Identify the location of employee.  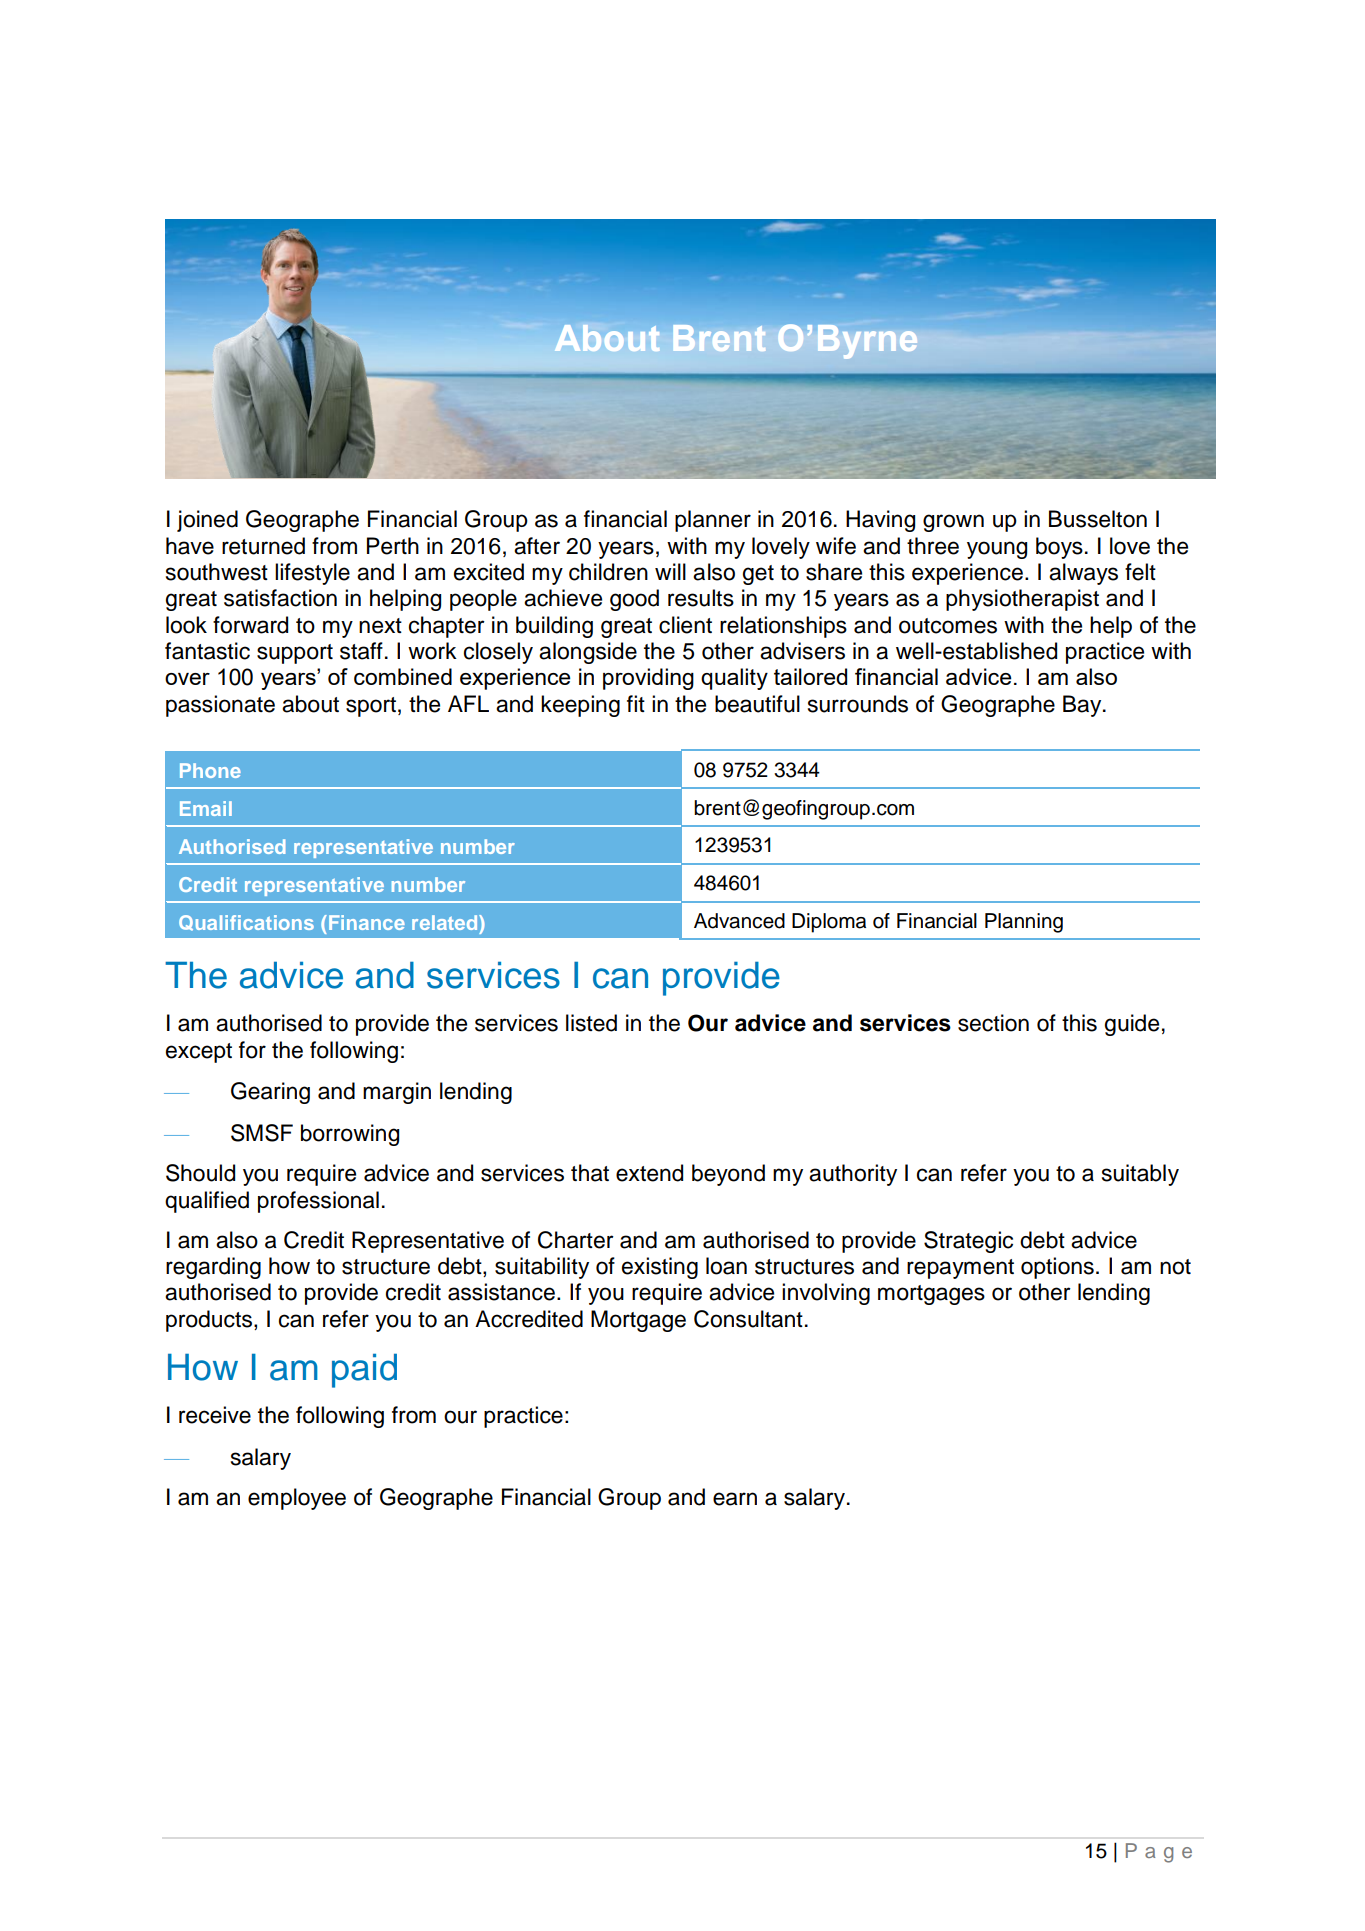
(297, 1499).
